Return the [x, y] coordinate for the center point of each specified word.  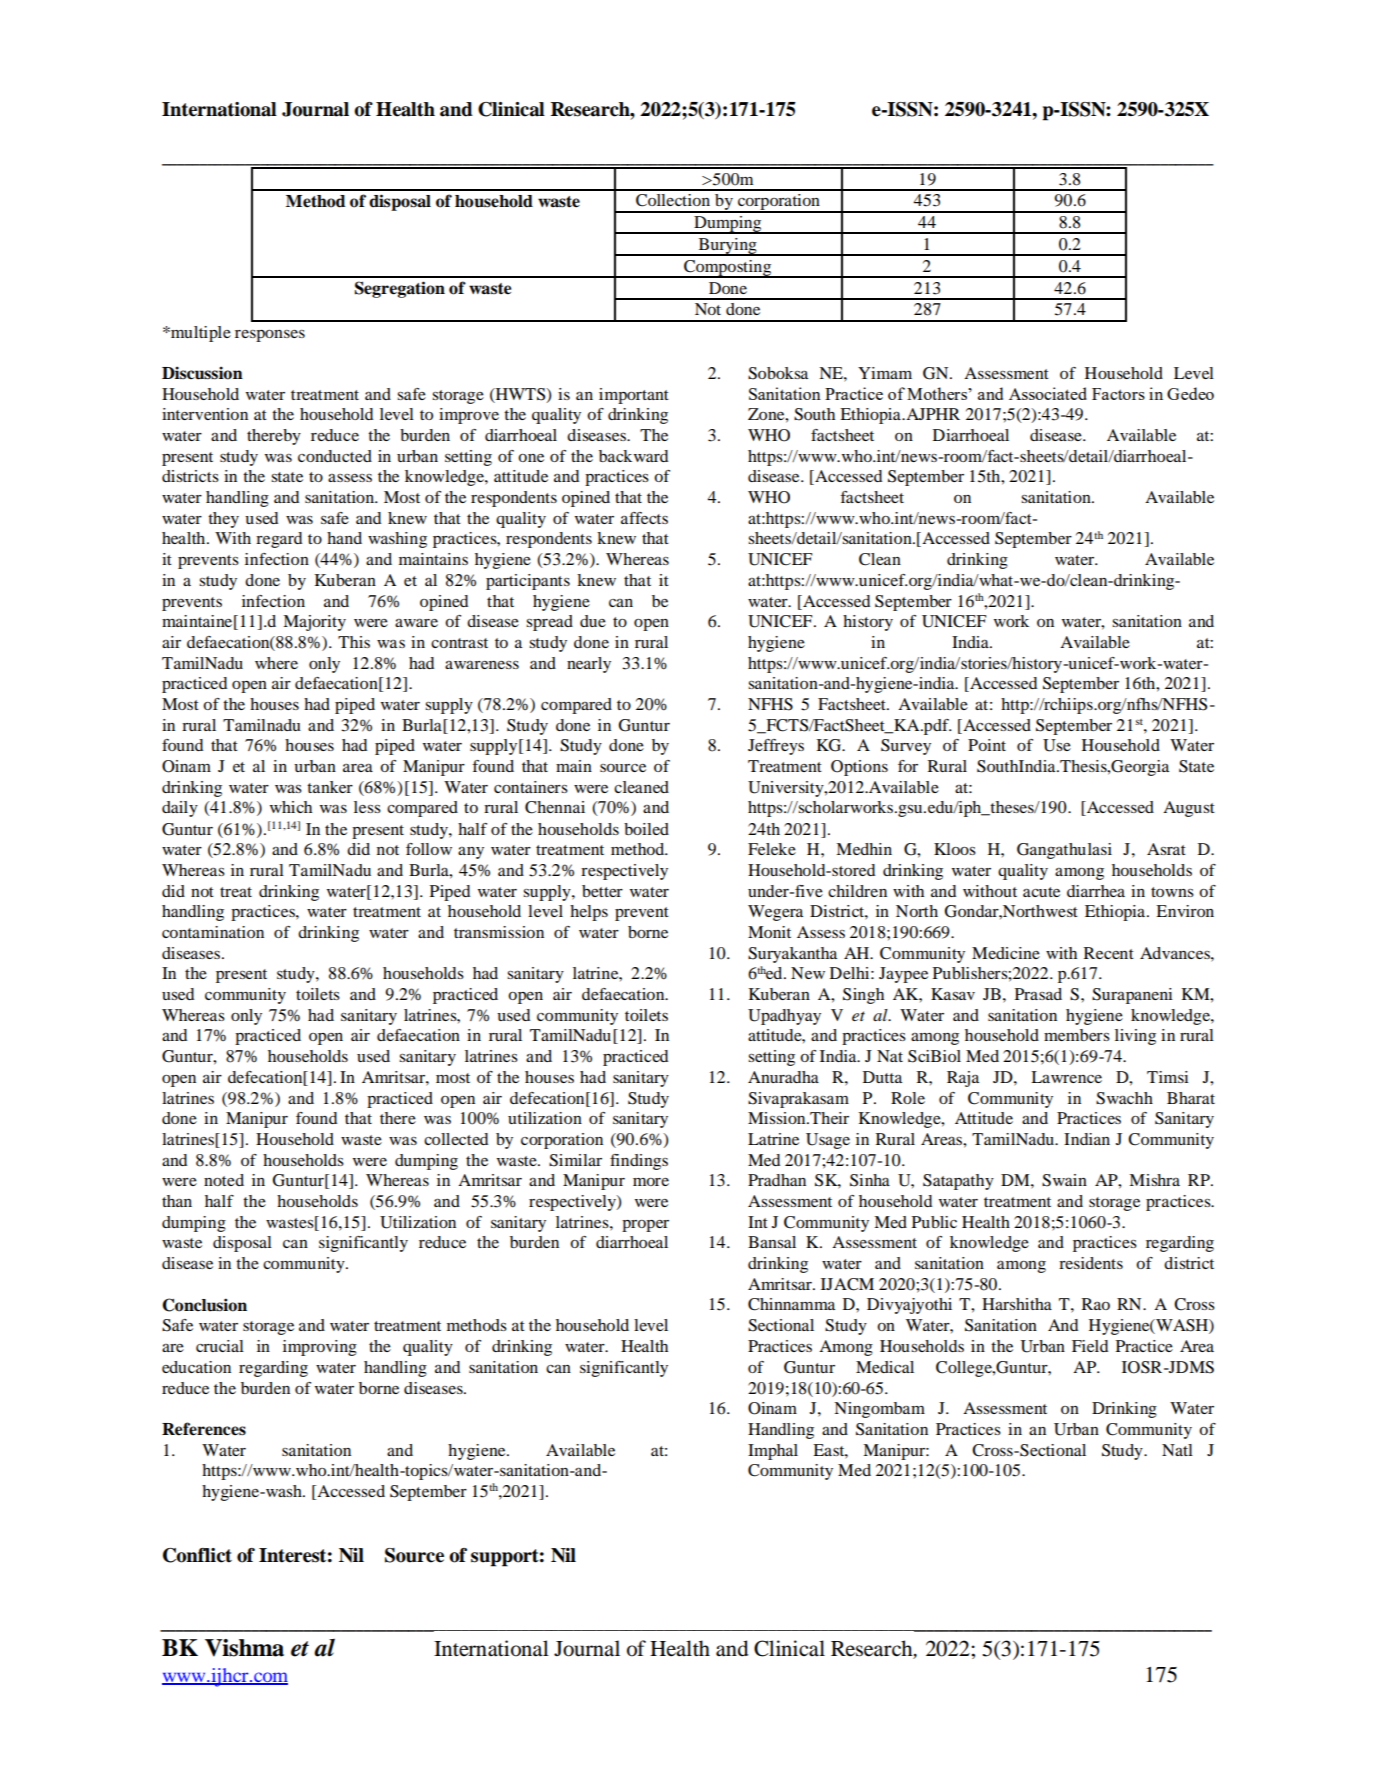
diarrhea [1096, 891]
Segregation [400, 289]
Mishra [1154, 1180]
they [223, 520]
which [291, 807]
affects [644, 518]
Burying [727, 247]
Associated [1048, 393]
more [651, 1182]
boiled [646, 829]
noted [224, 1180]
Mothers [938, 393]
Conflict [197, 1555]
